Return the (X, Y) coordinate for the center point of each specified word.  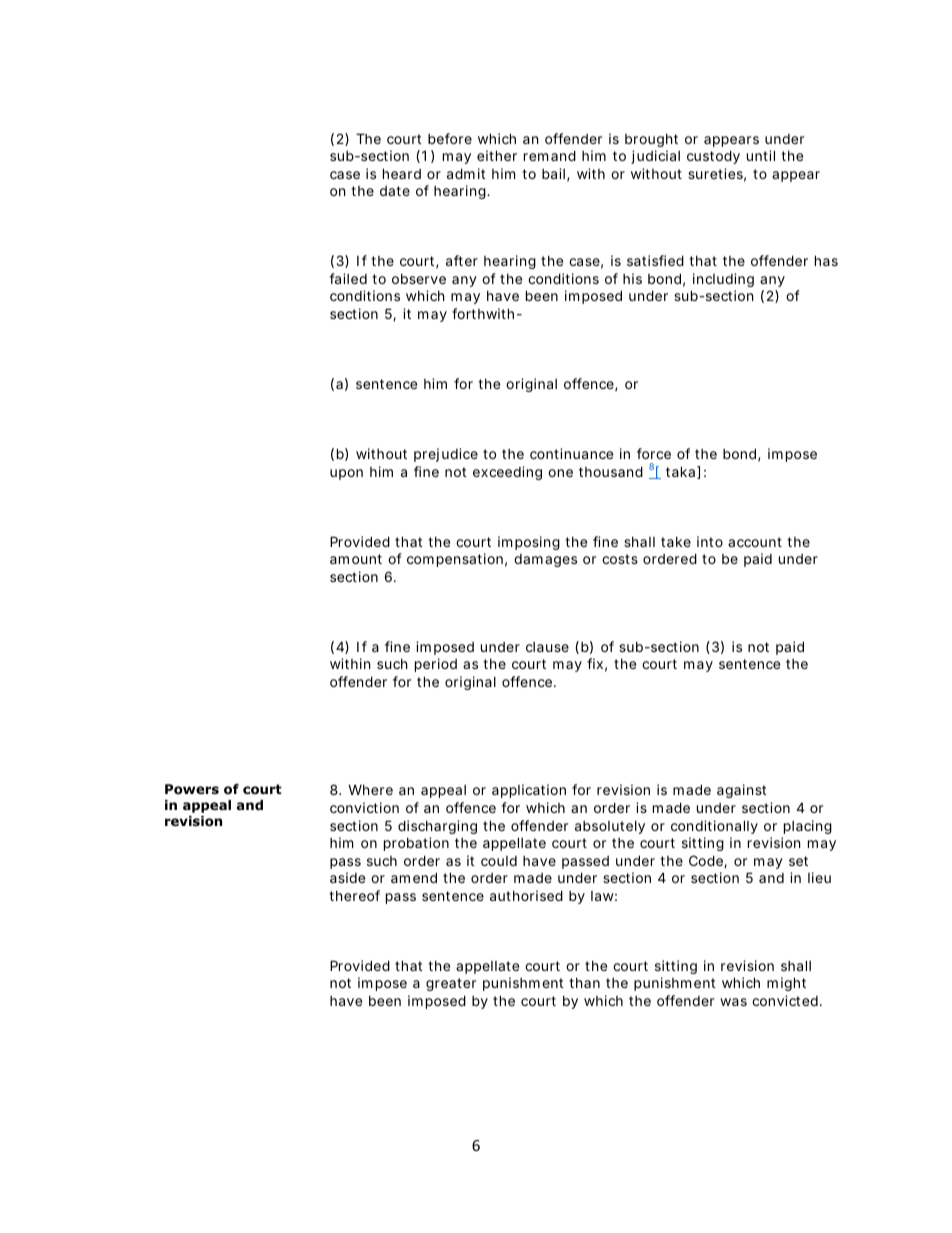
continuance (571, 453)
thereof (354, 895)
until (761, 155)
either (497, 155)
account (755, 542)
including (723, 280)
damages (545, 560)
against (741, 791)
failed (348, 278)
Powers (192, 789)
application (529, 791)
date (395, 191)
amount (356, 559)
